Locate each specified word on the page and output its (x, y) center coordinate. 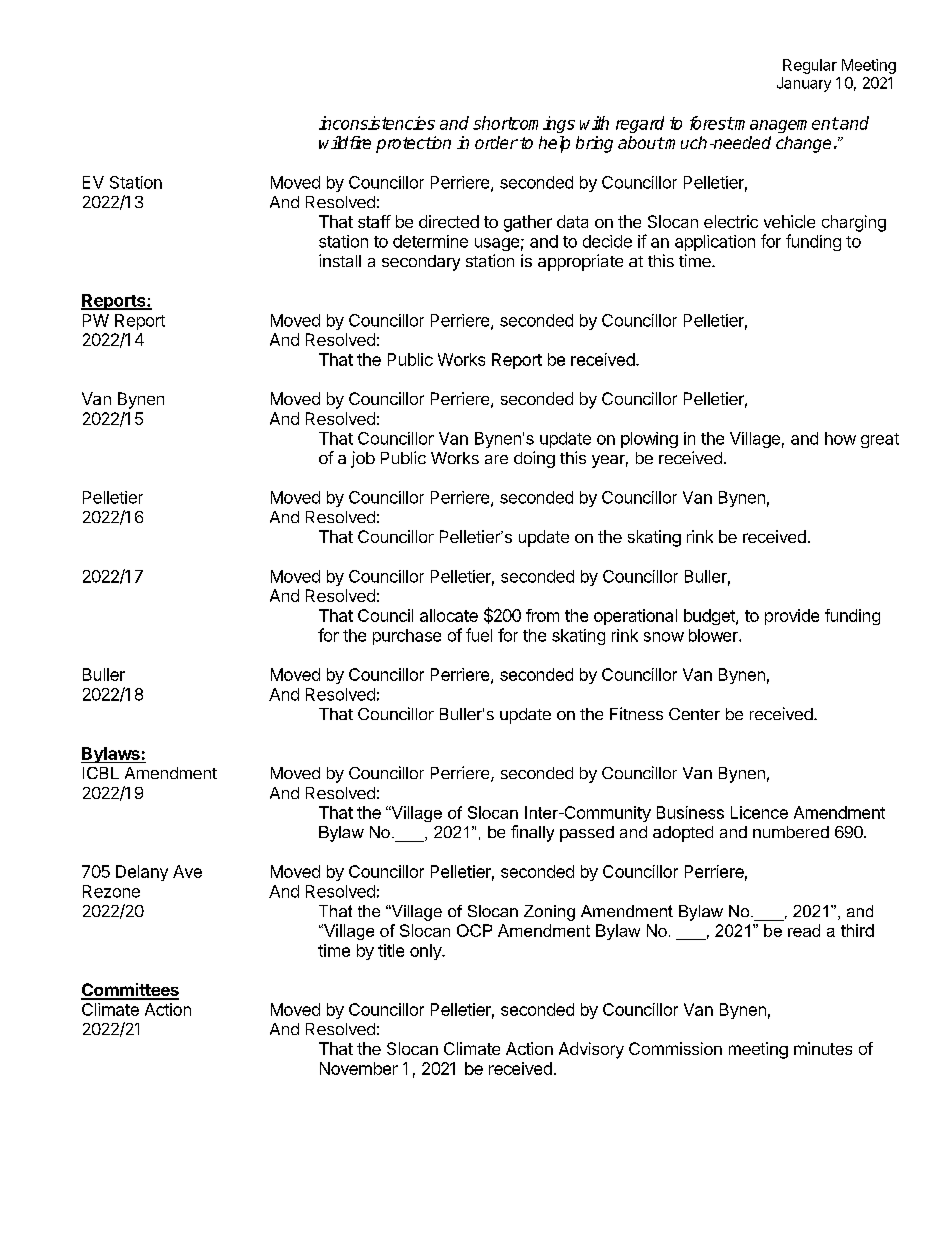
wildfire (345, 142)
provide (792, 617)
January (804, 84)
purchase (407, 637)
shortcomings (524, 124)
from (542, 615)
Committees (130, 991)
